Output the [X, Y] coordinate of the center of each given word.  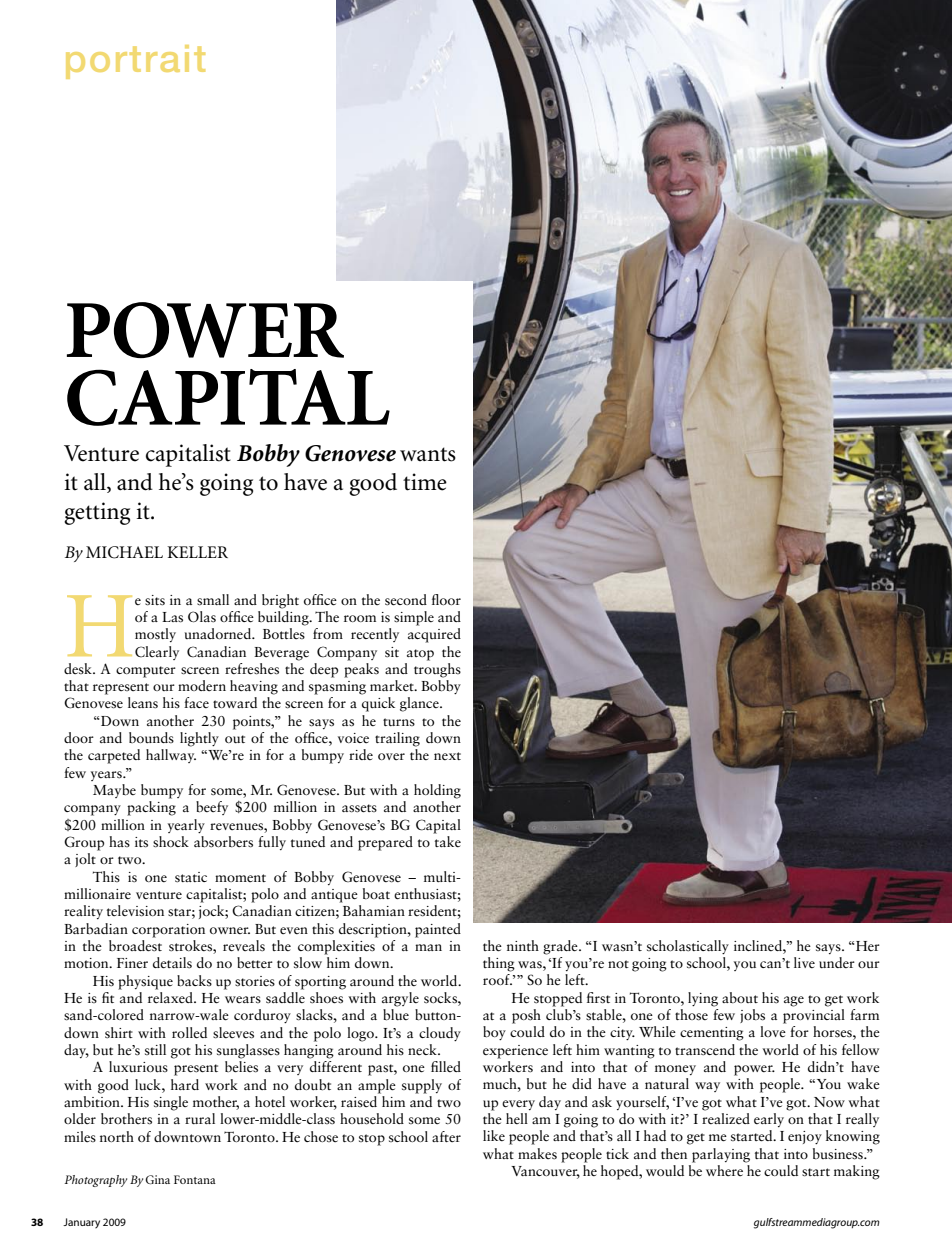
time [425, 482]
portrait [135, 62]
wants [428, 454]
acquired [434, 635]
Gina [157, 1179]
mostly [155, 635]
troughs [437, 669]
